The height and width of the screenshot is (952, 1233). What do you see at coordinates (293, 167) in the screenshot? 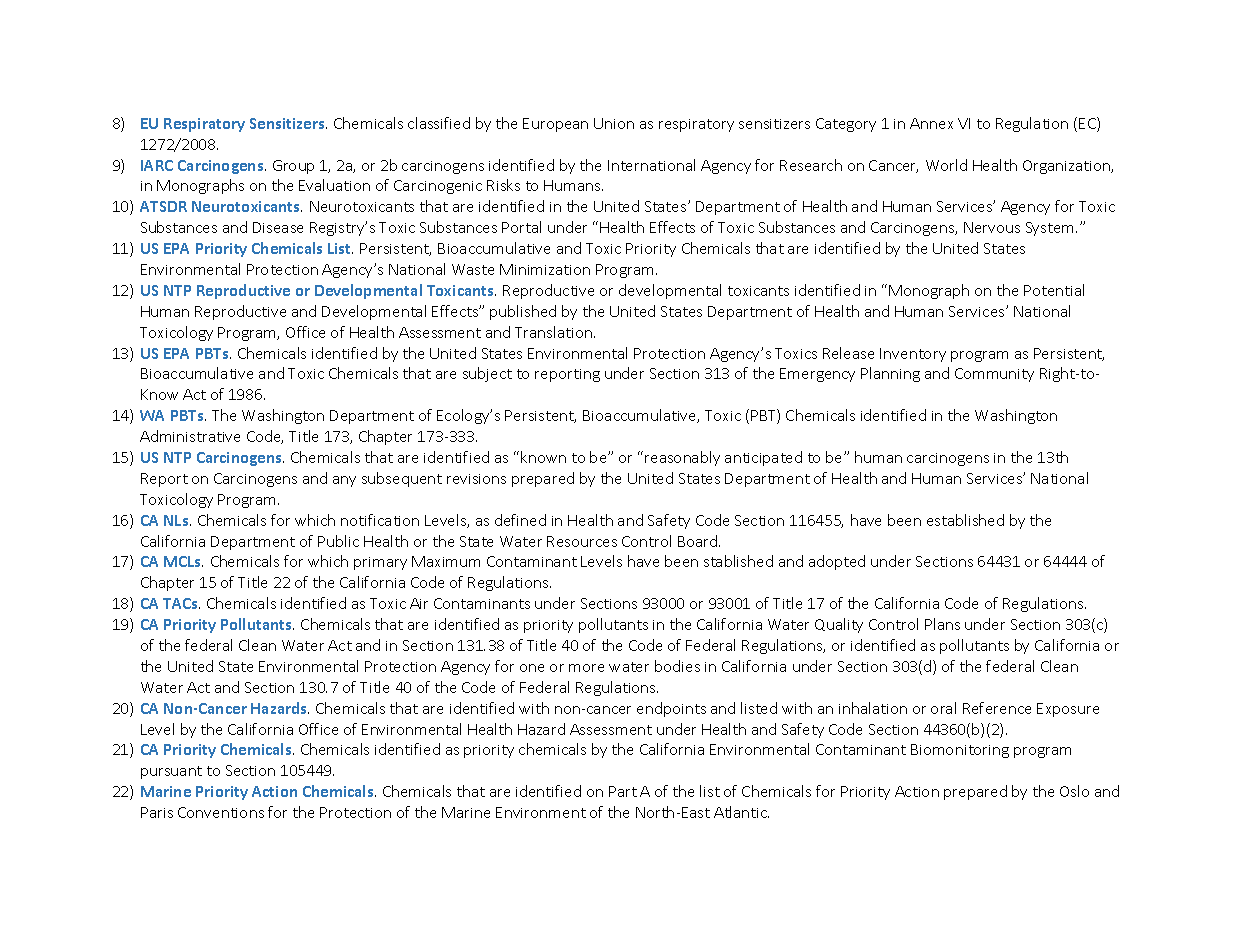
I see `Group` at bounding box center [293, 167].
